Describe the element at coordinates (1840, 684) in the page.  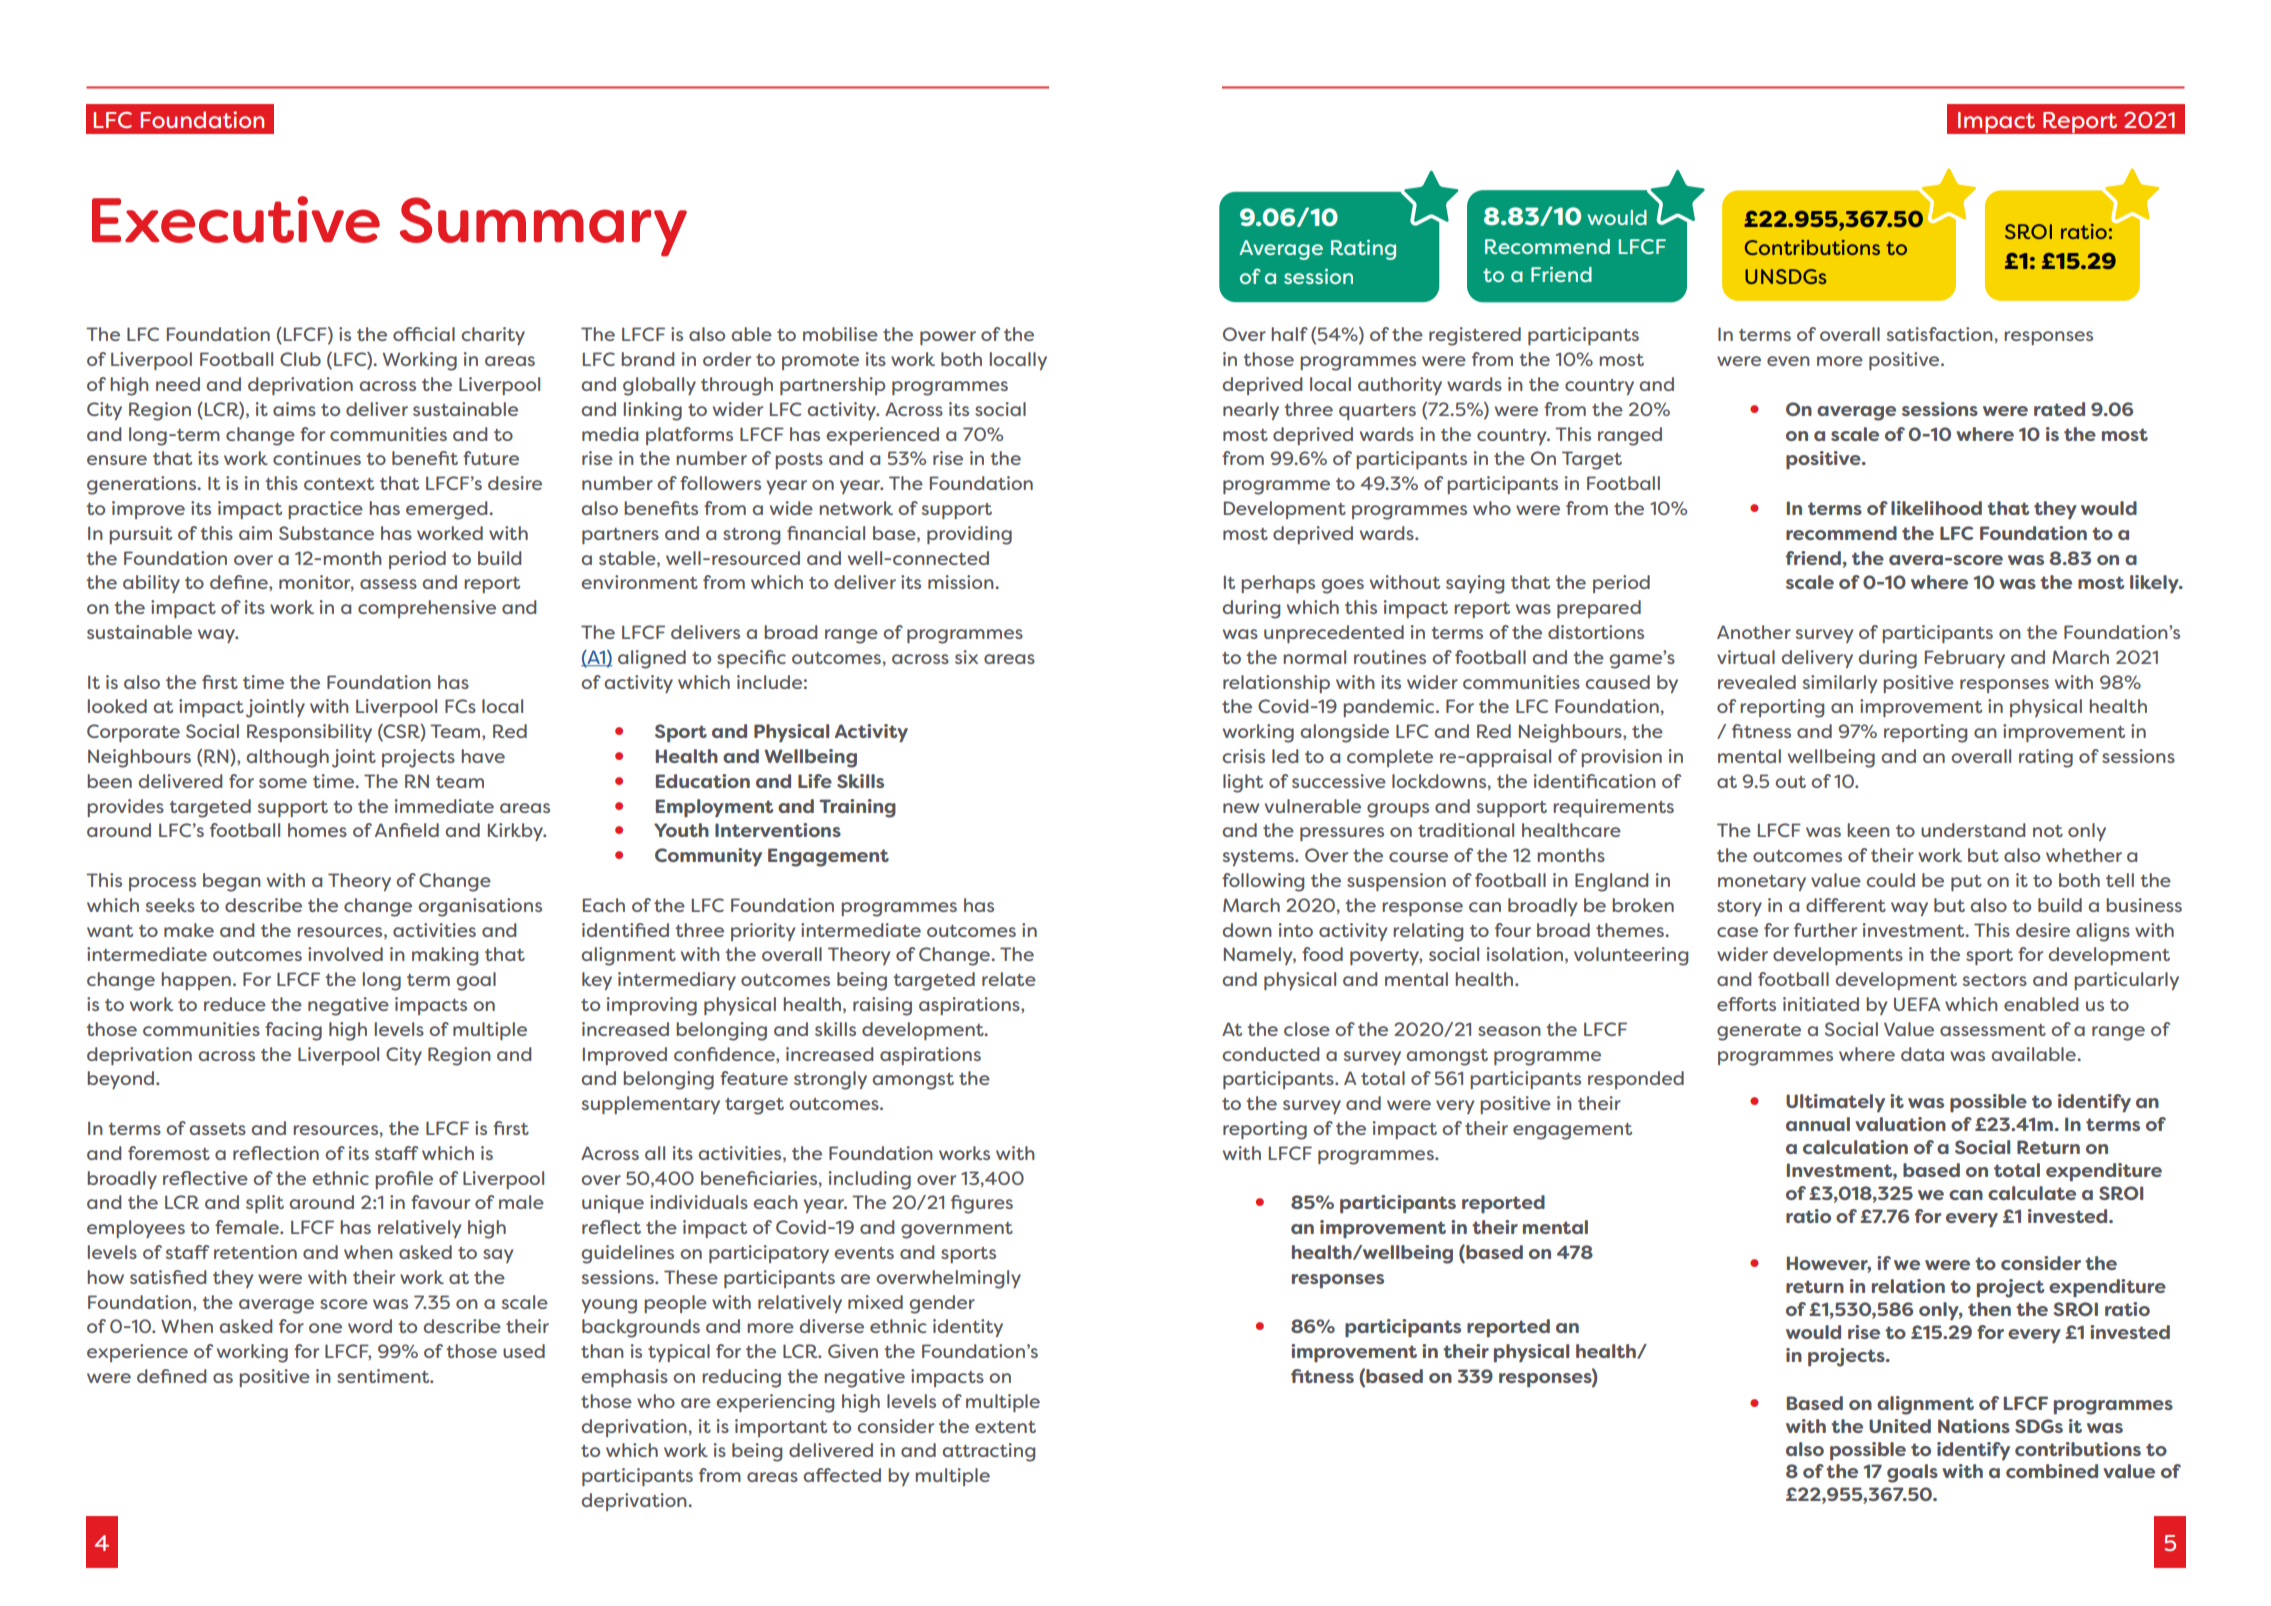
I see `similarly` at that location.
